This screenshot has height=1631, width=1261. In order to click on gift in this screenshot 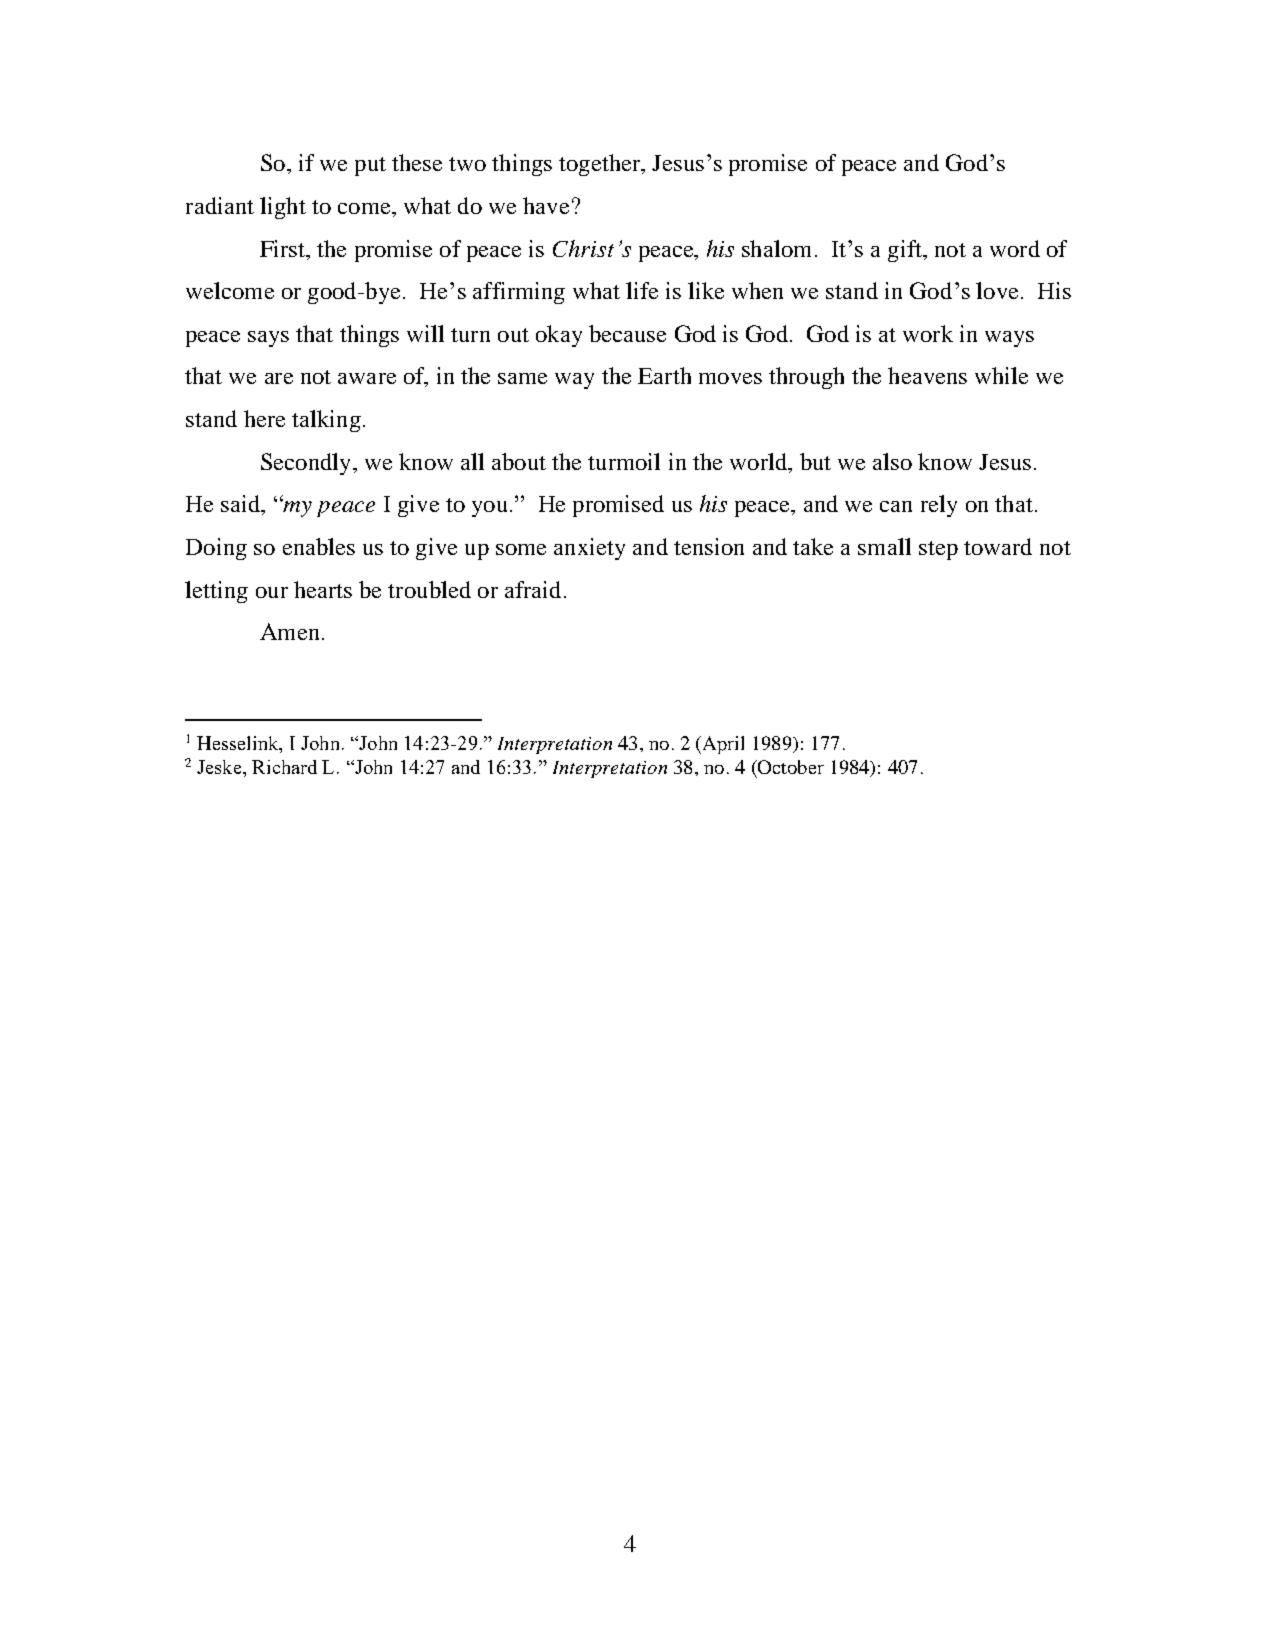, I will do `click(906, 251)`.
